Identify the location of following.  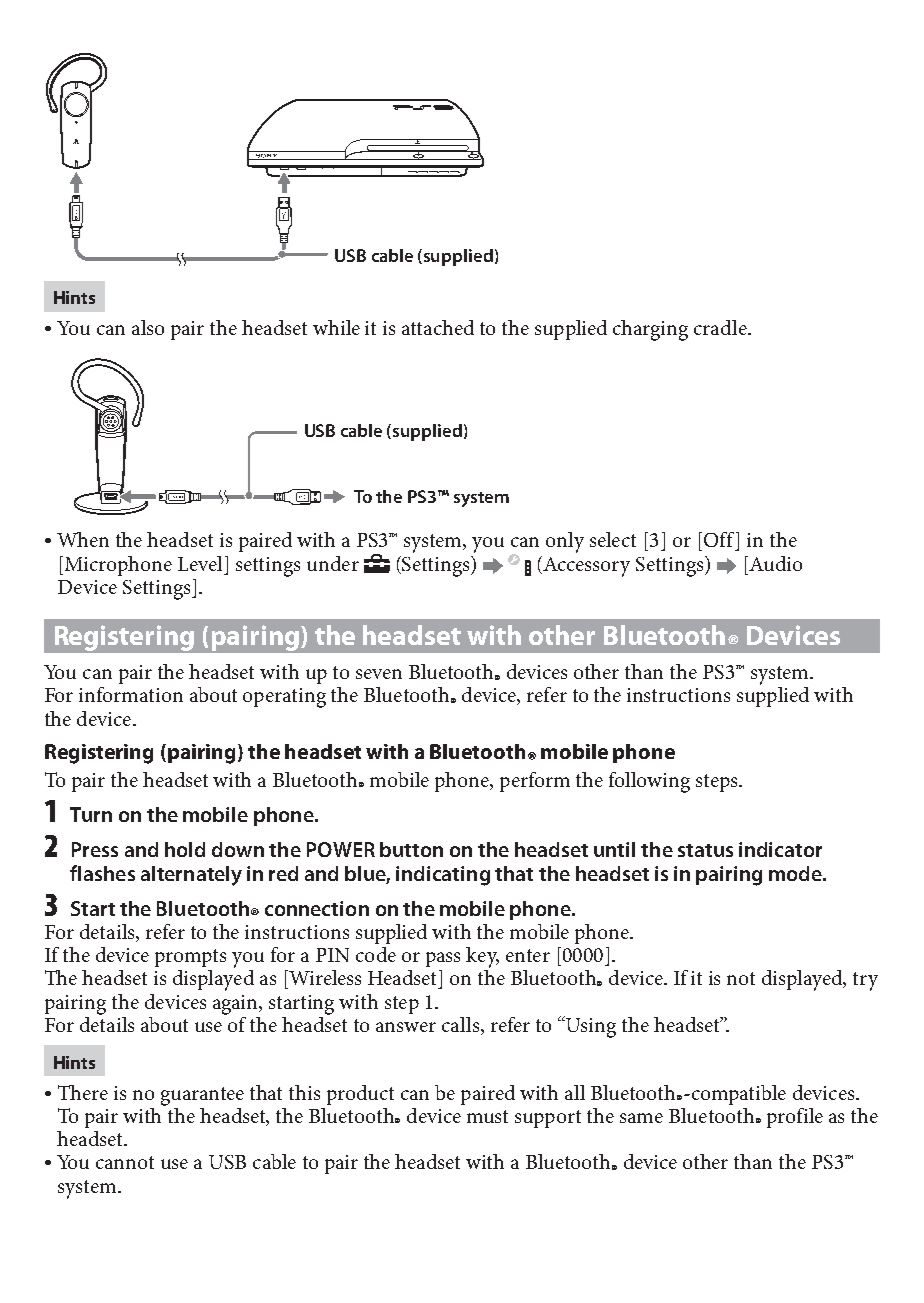
(649, 782).
